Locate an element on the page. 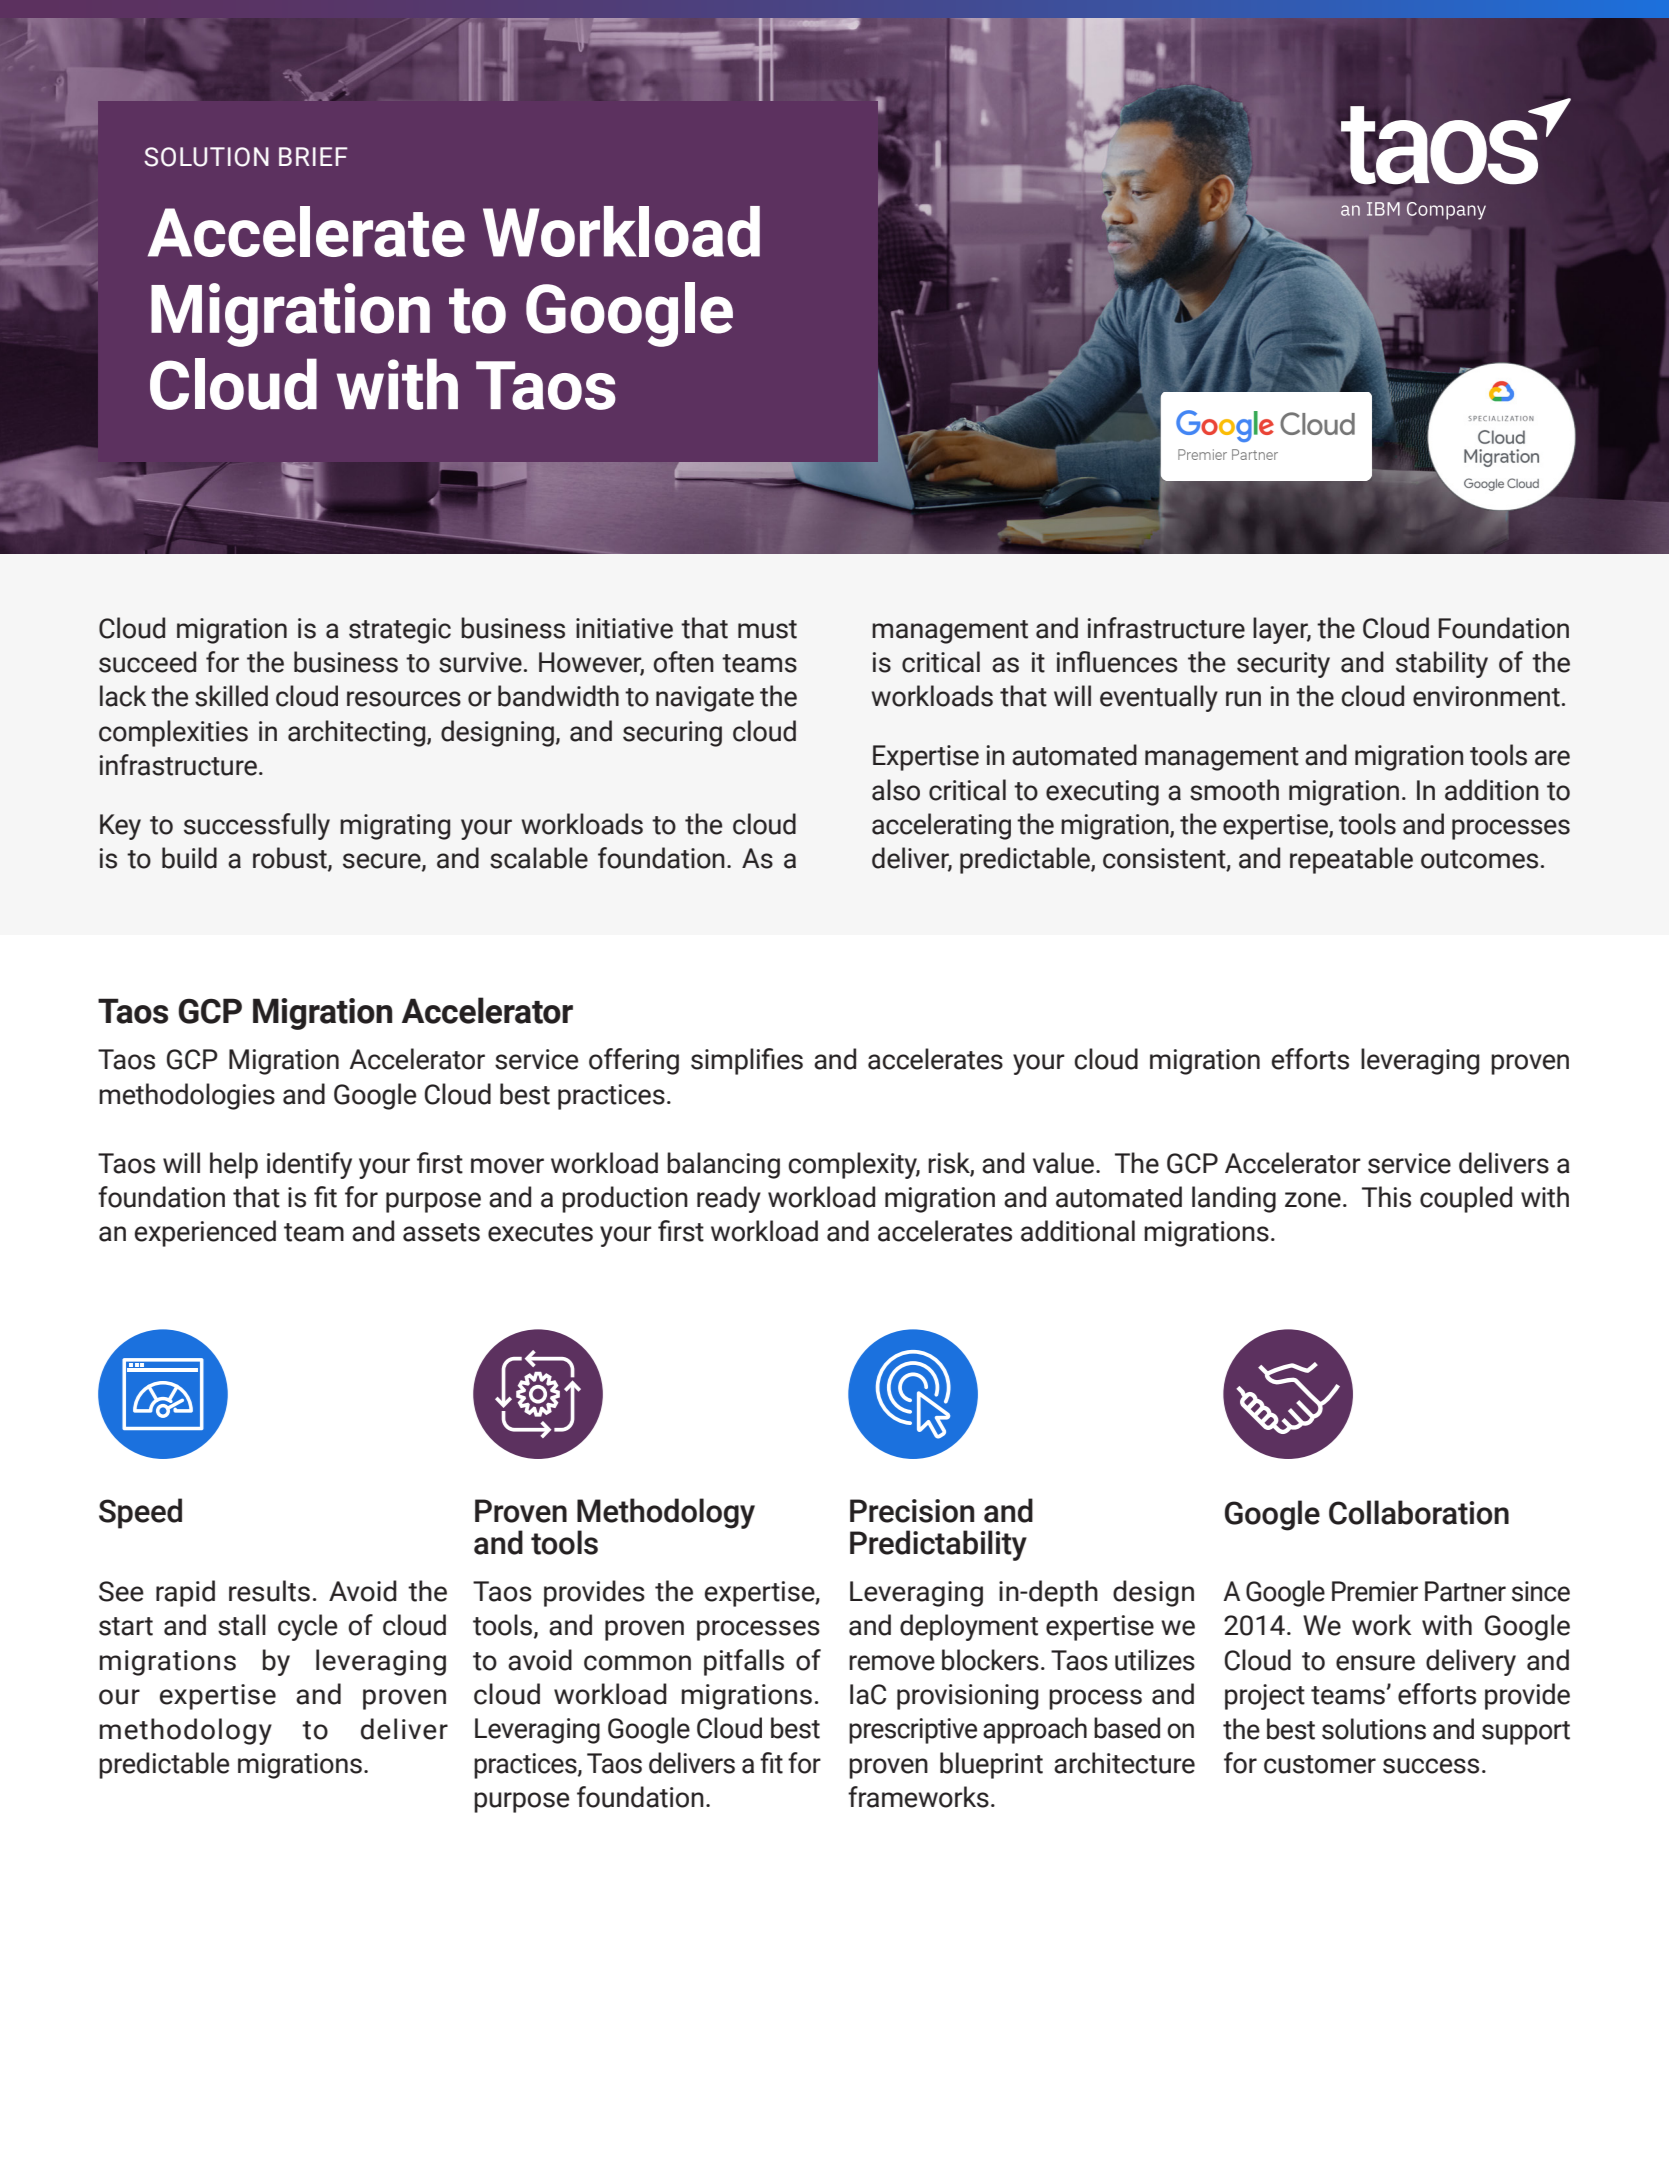  BRIEF is located at coordinates (313, 156).
